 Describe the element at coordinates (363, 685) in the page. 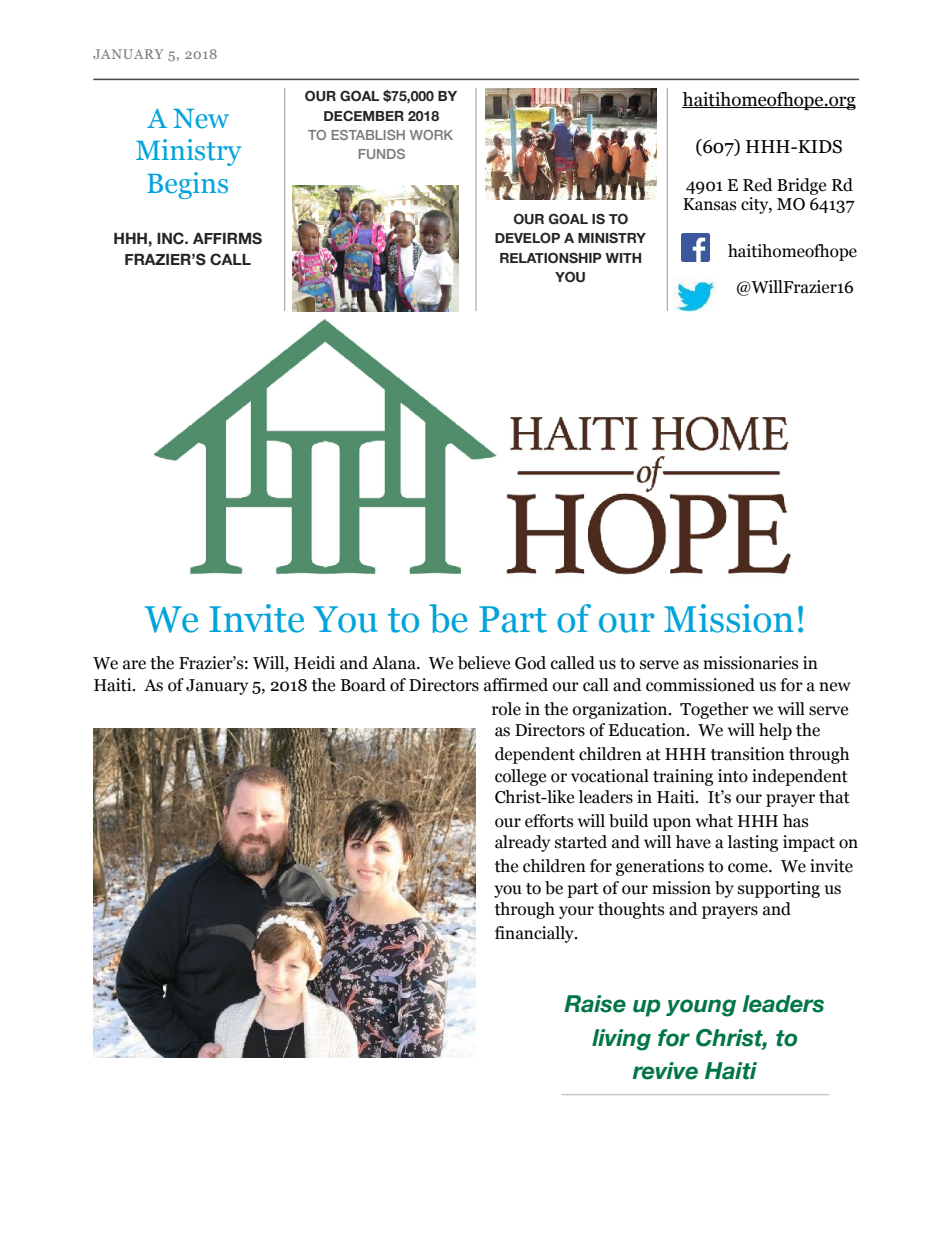

I see `Board` at that location.
